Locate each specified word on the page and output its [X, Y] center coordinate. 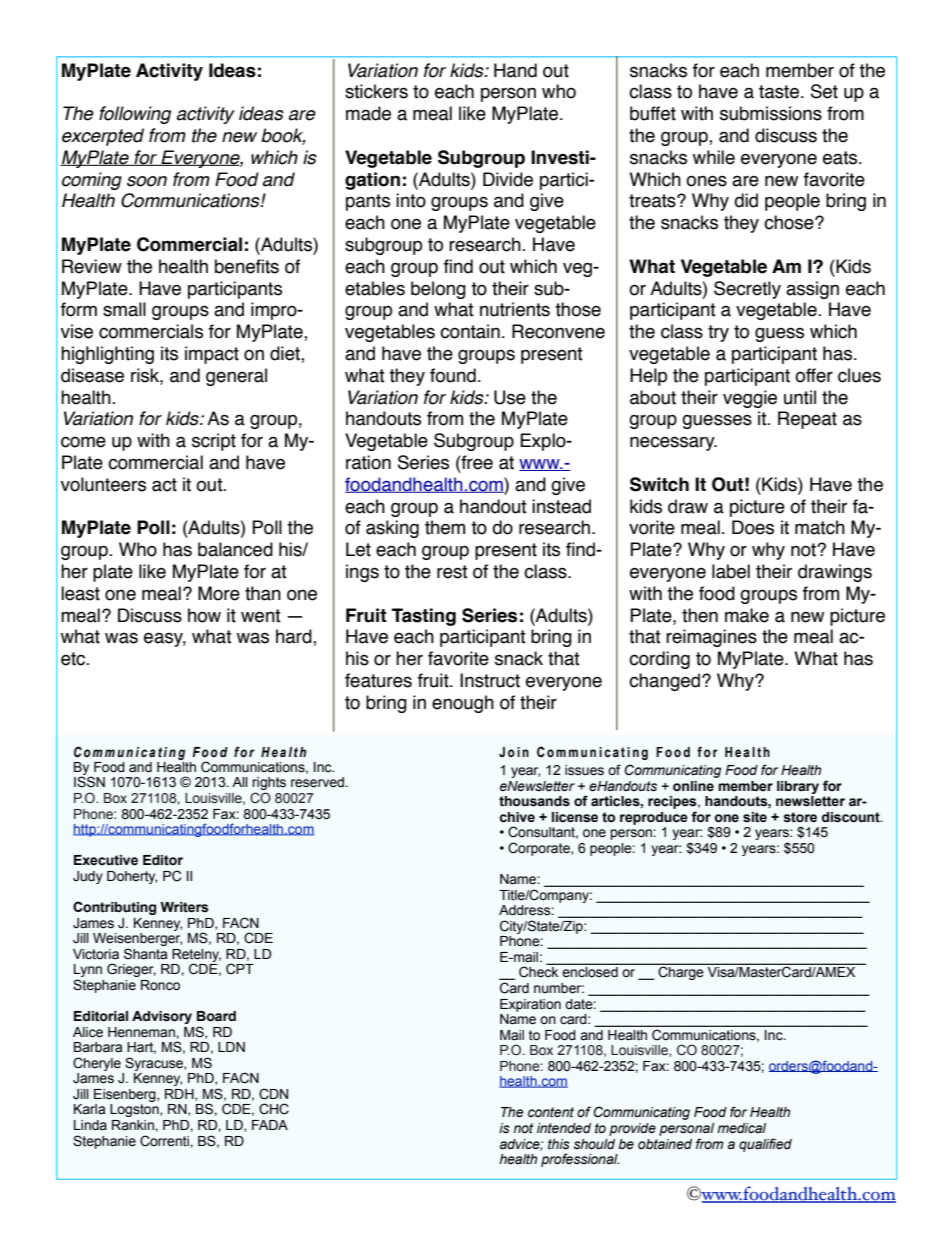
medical [741, 1128]
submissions [771, 113]
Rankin [134, 1125]
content [551, 1112]
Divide [508, 179]
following [135, 115]
